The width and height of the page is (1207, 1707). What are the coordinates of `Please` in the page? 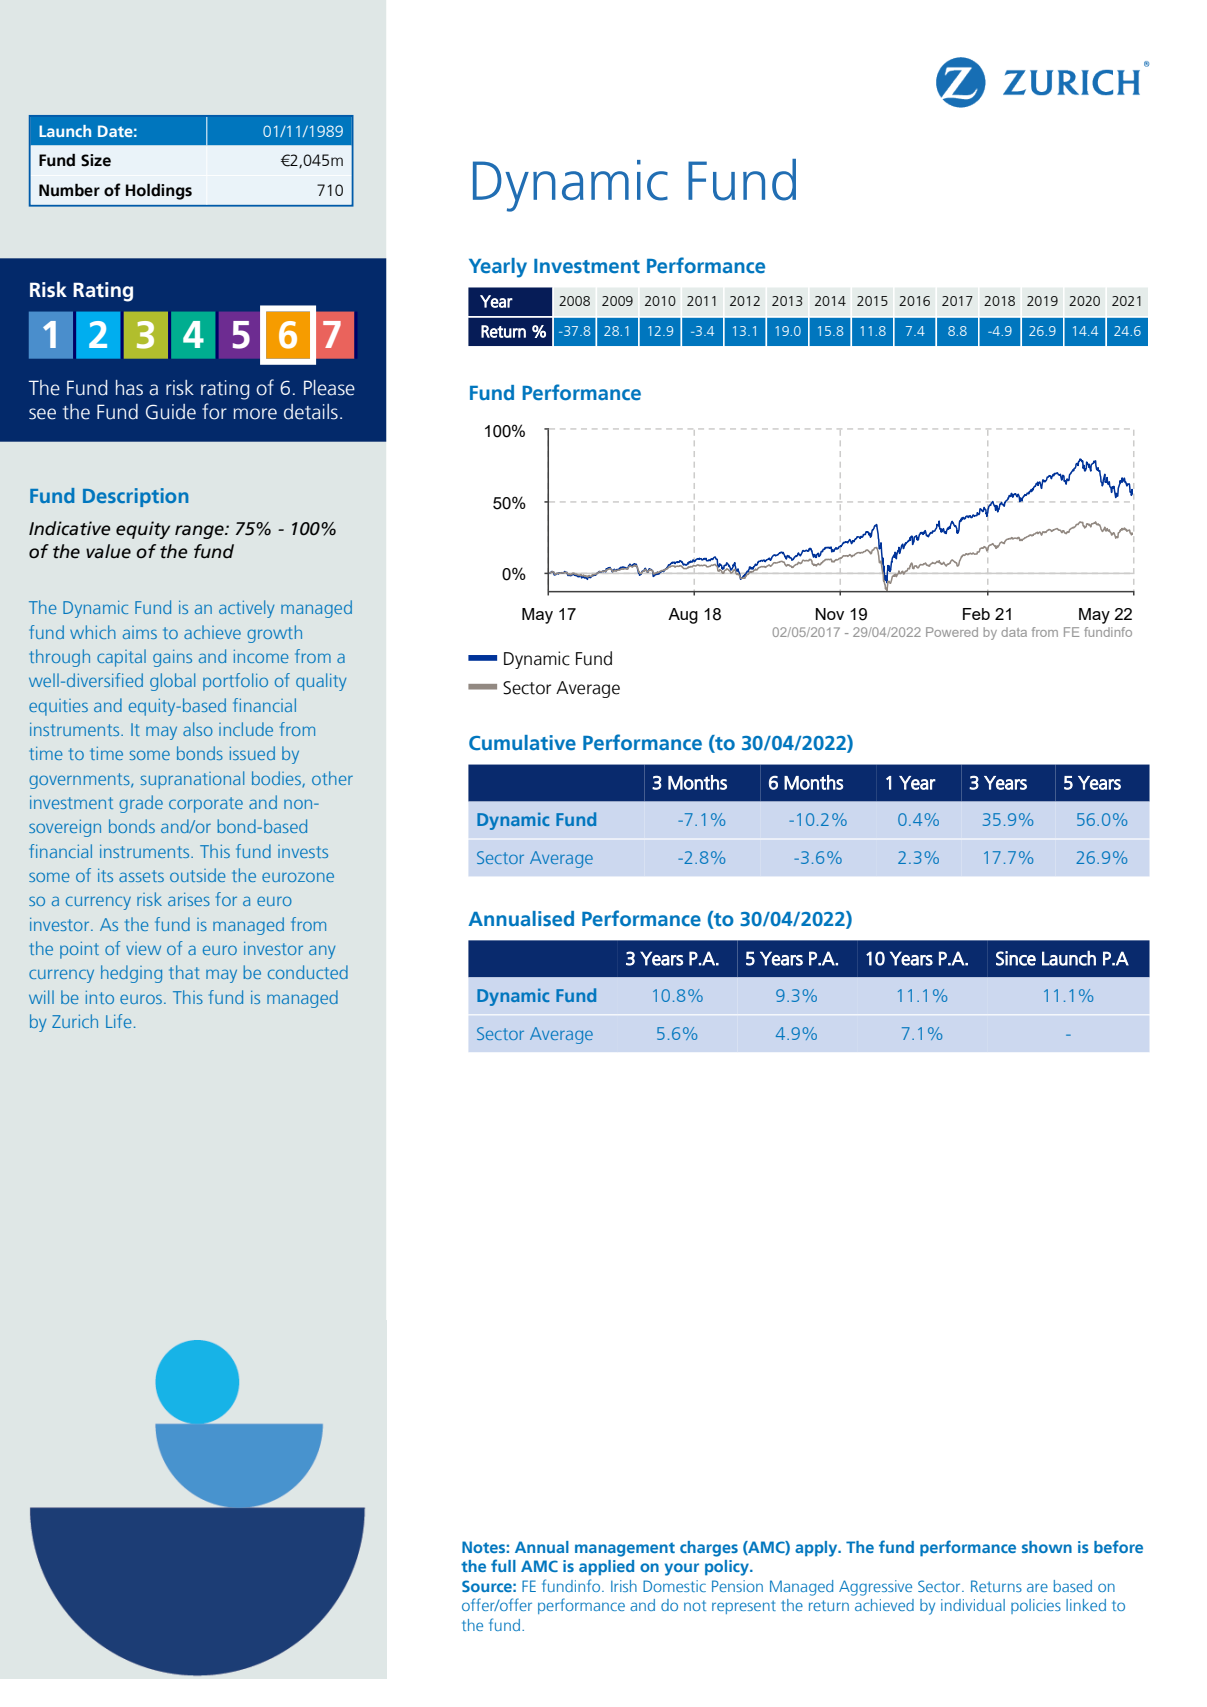 It's located at (329, 388).
